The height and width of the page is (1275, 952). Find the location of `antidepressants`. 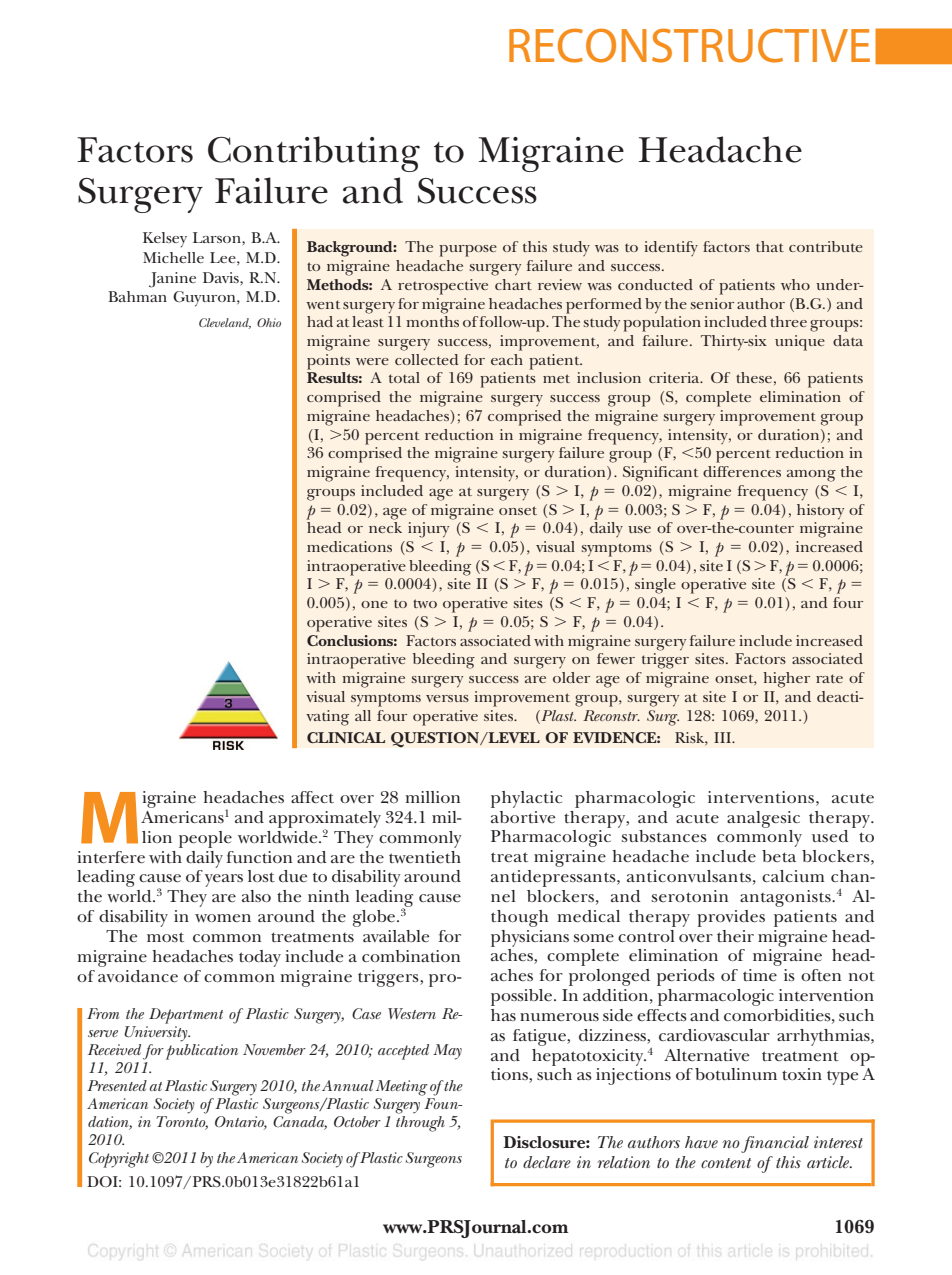

antidepressants is located at coordinates (554, 878).
